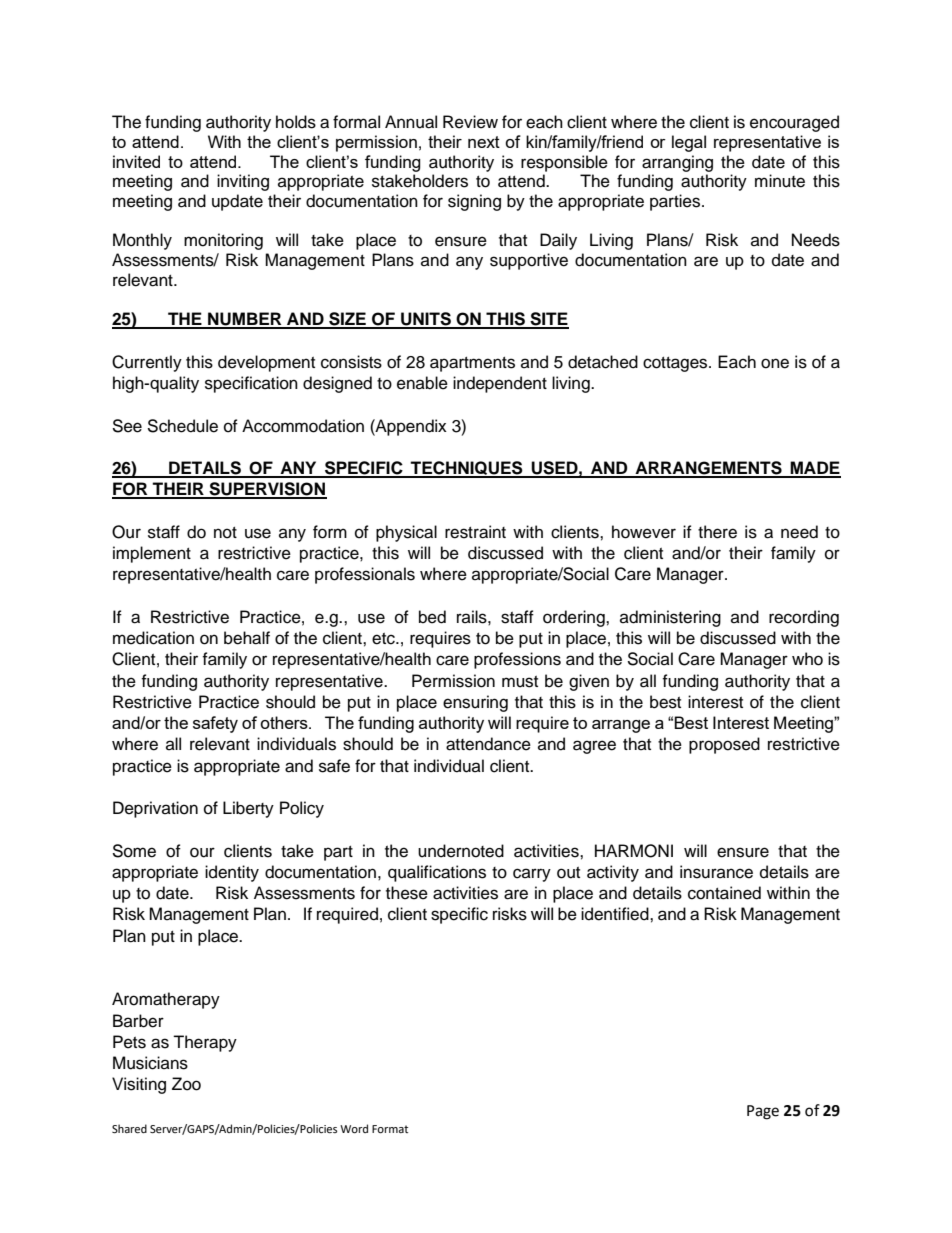 This screenshot has height=1233, width=952. I want to click on inviting, so click(243, 182).
